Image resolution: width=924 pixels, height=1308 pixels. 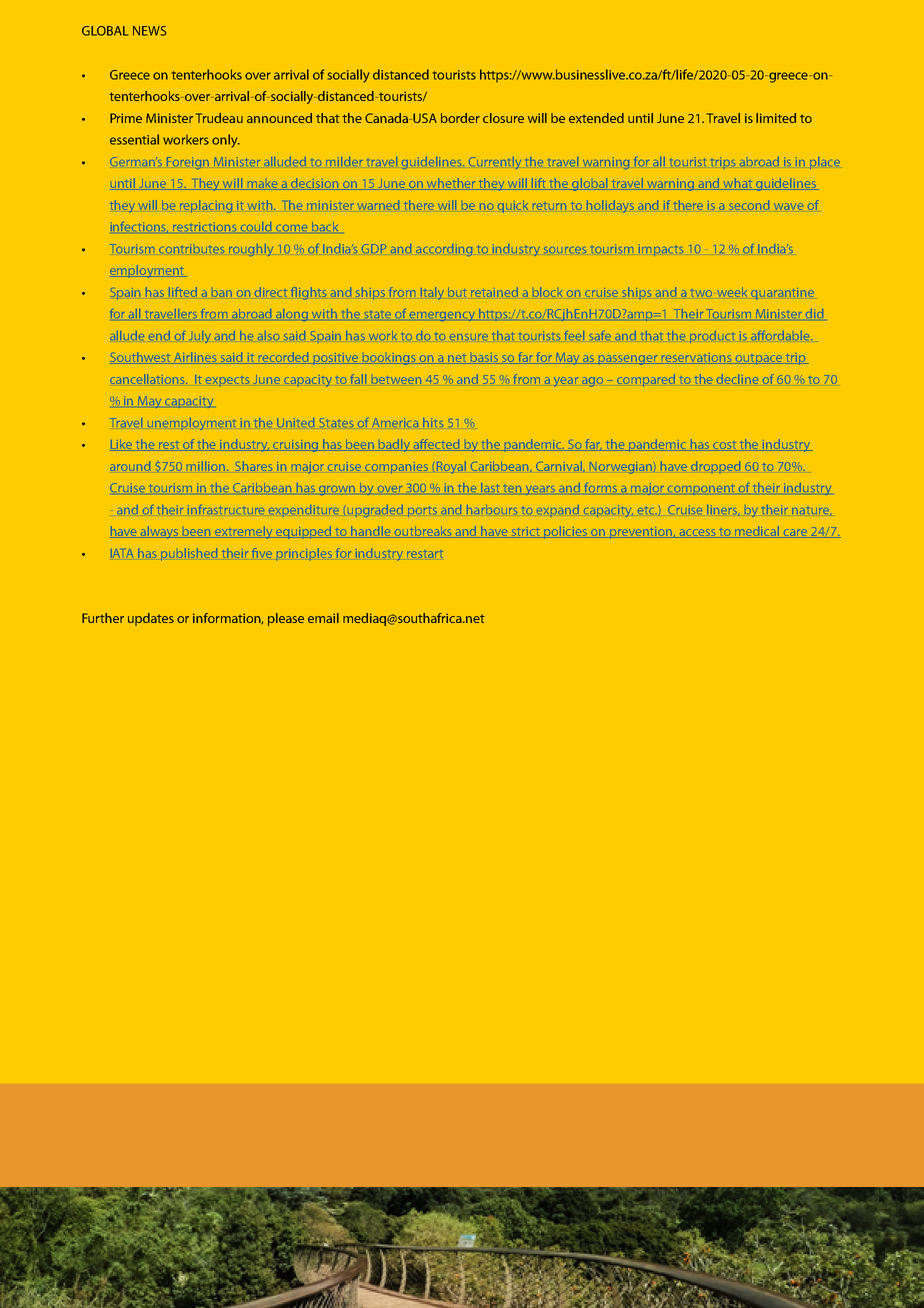 I want to click on updates, so click(x=151, y=619).
